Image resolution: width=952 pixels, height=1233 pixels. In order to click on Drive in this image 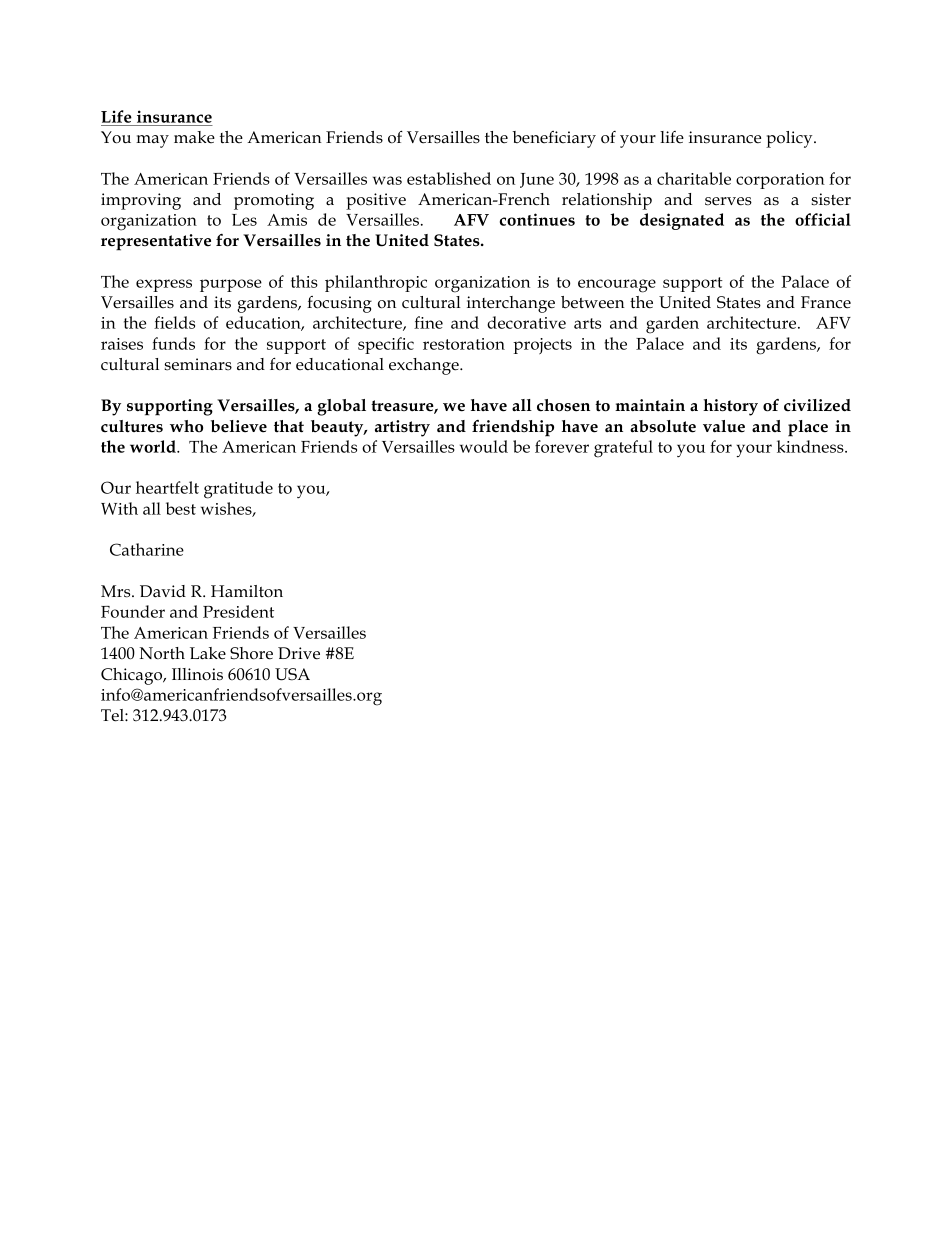, I will do `click(299, 653)`.
